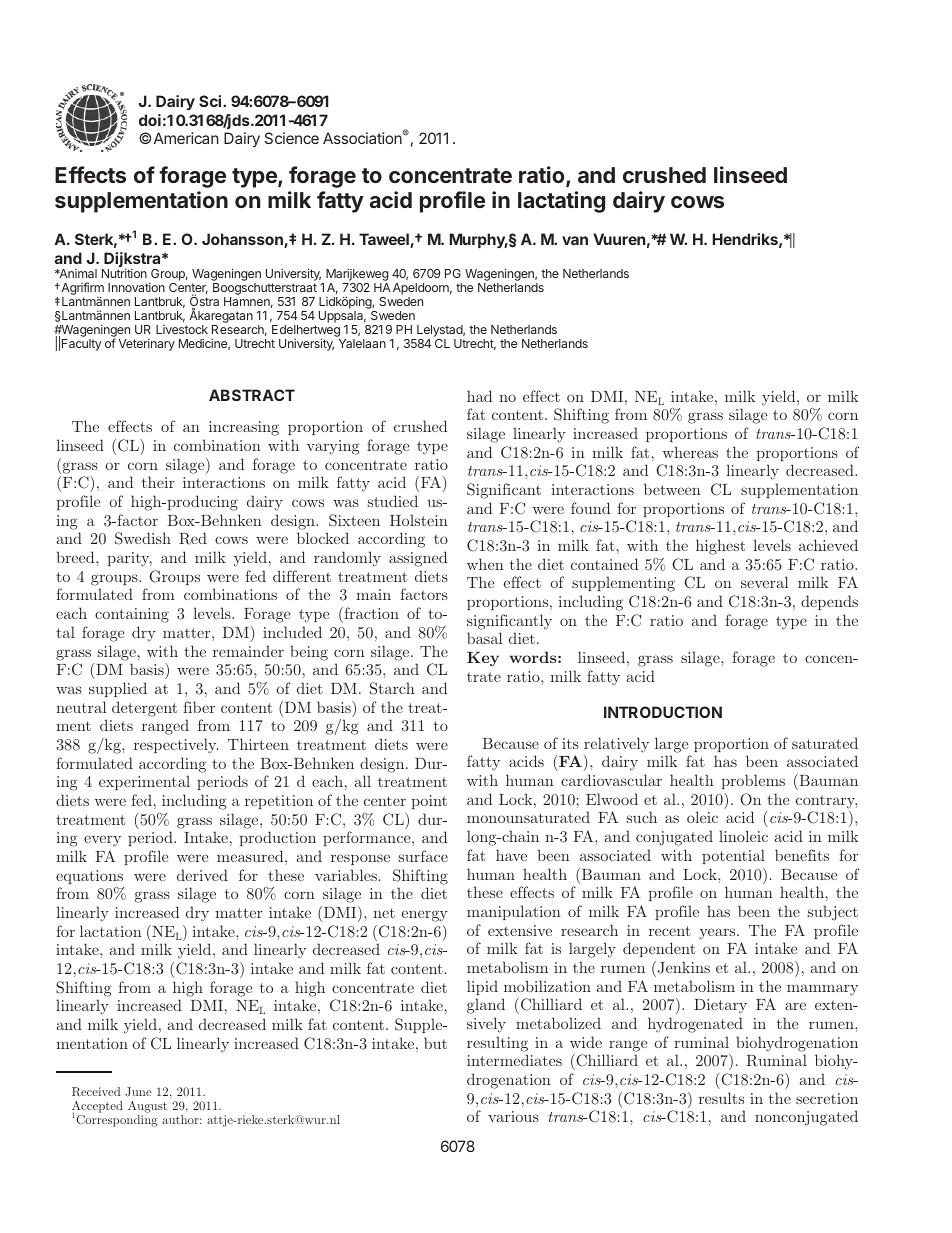  Describe the element at coordinates (513, 1116) in the page. I see `various` at that location.
